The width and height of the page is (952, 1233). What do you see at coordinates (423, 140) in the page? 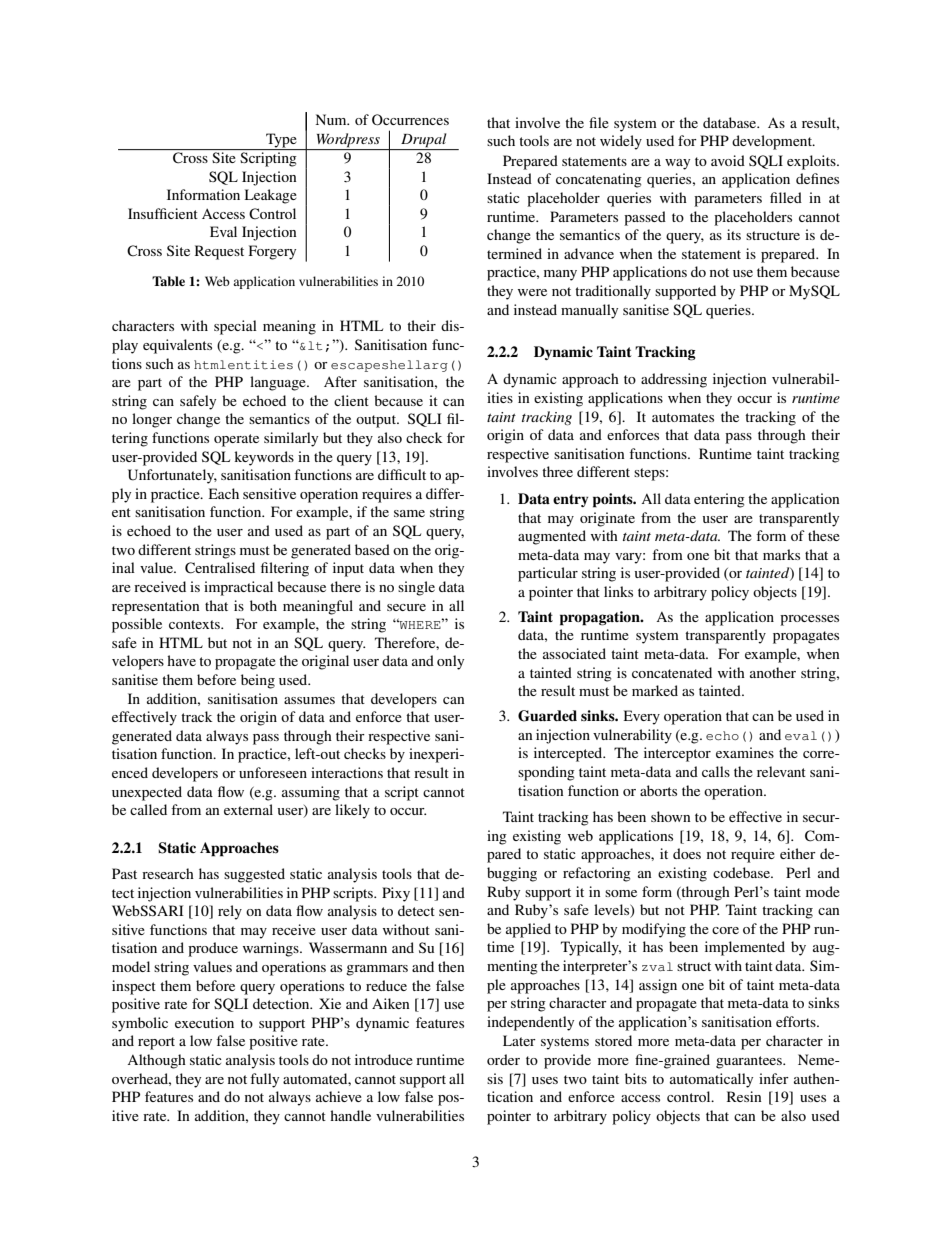
I see `Drupal` at bounding box center [423, 140].
